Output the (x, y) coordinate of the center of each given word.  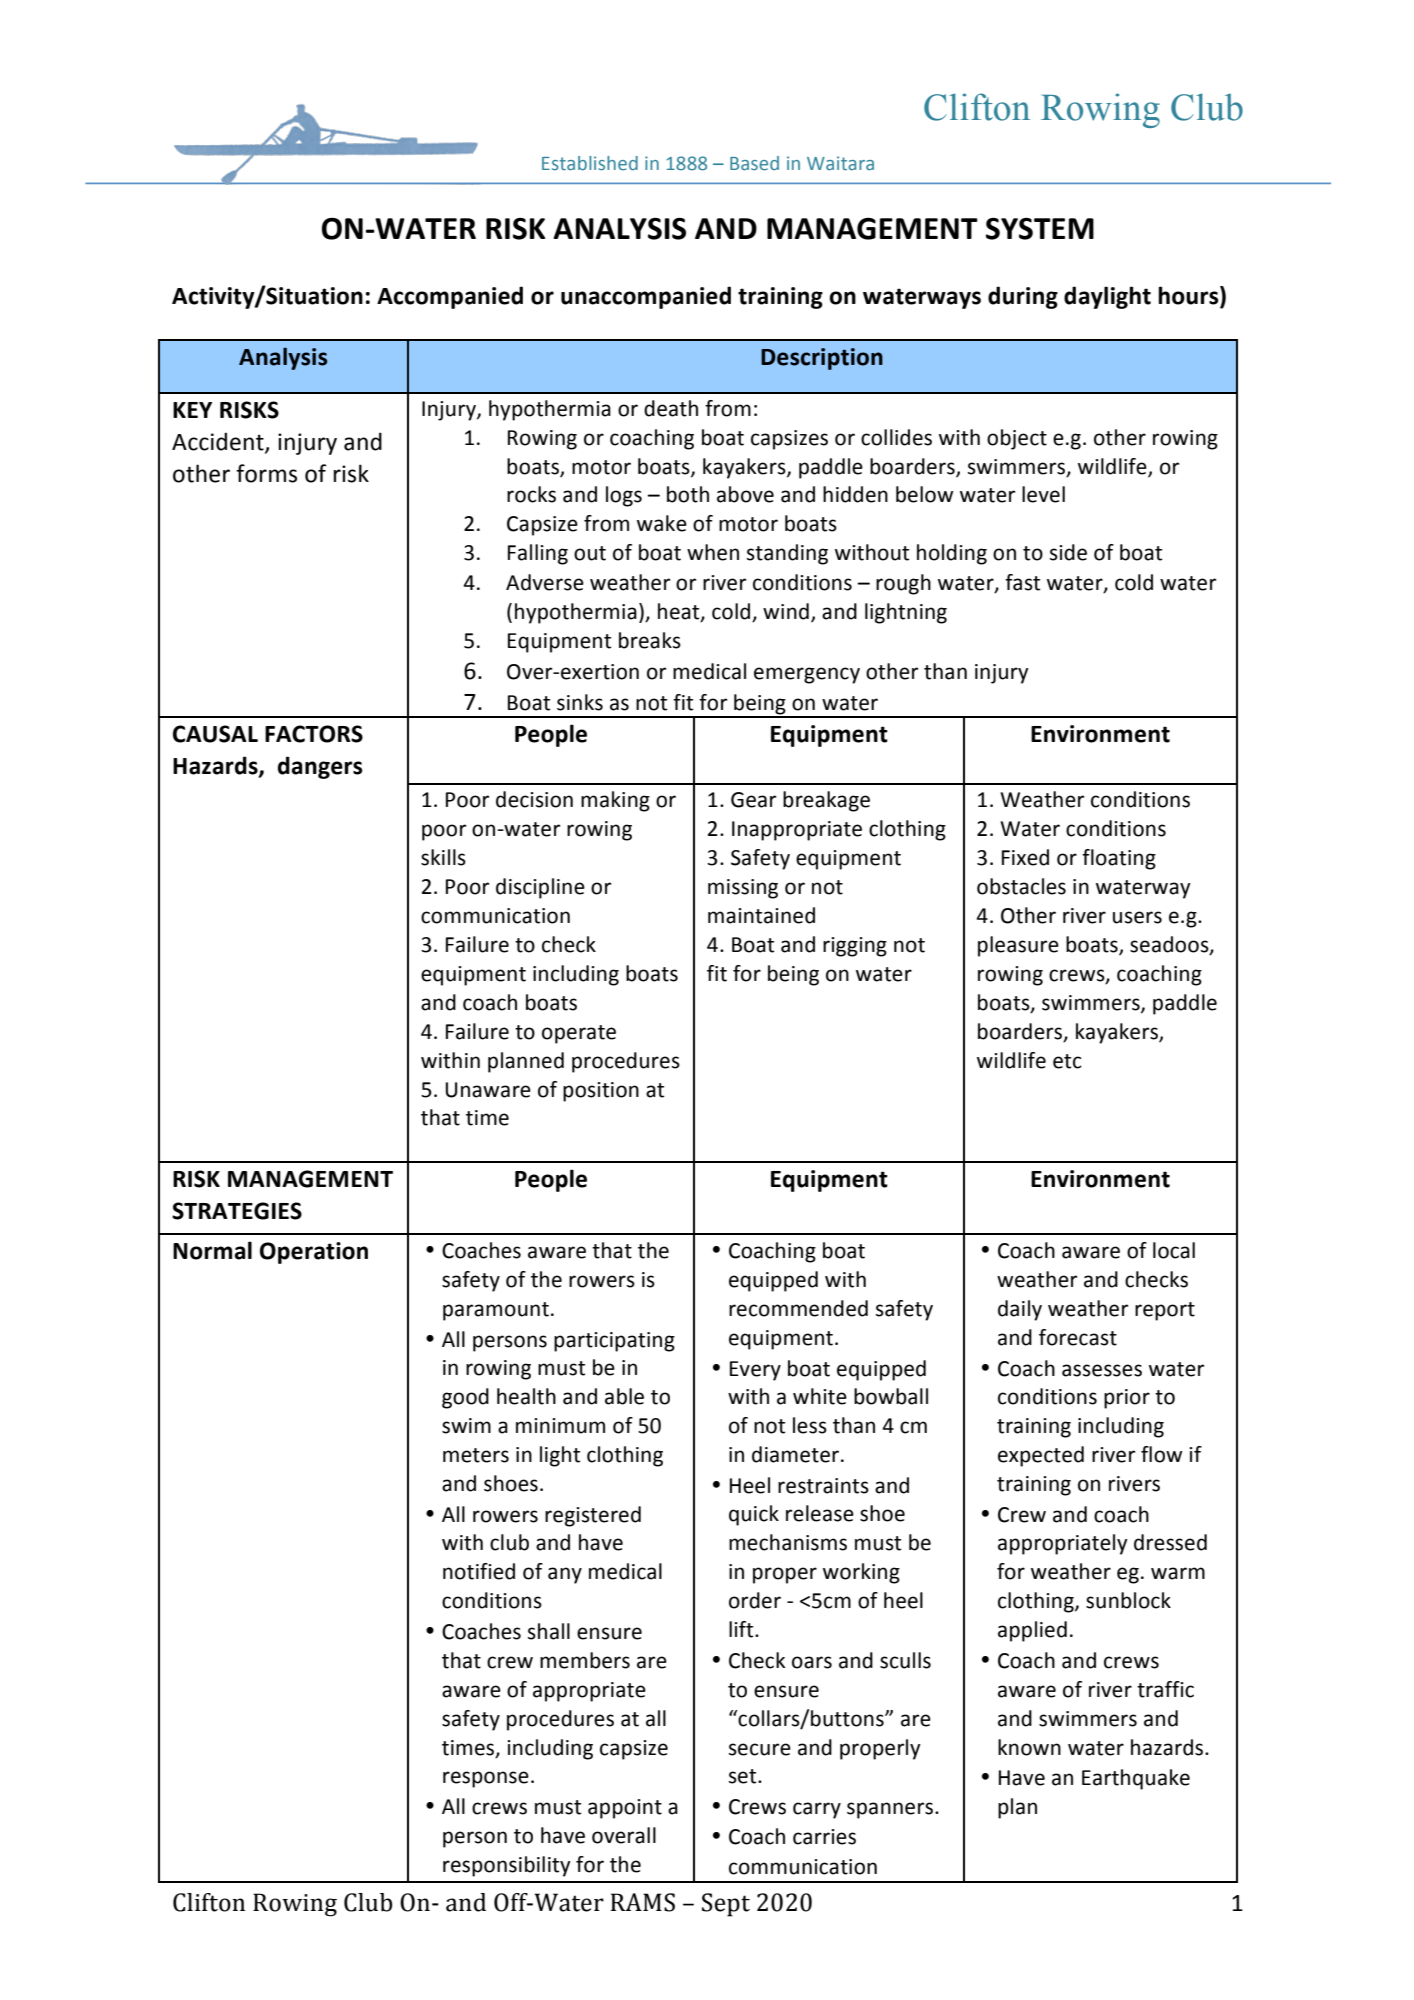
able (624, 1396)
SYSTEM (1040, 229)
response (486, 1779)
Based (754, 163)
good (465, 1398)
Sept (726, 1905)
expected (1041, 1456)
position (601, 1092)
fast (1022, 582)
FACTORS (314, 734)
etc (1067, 1061)
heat (680, 612)
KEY (192, 410)
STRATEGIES (237, 1211)
